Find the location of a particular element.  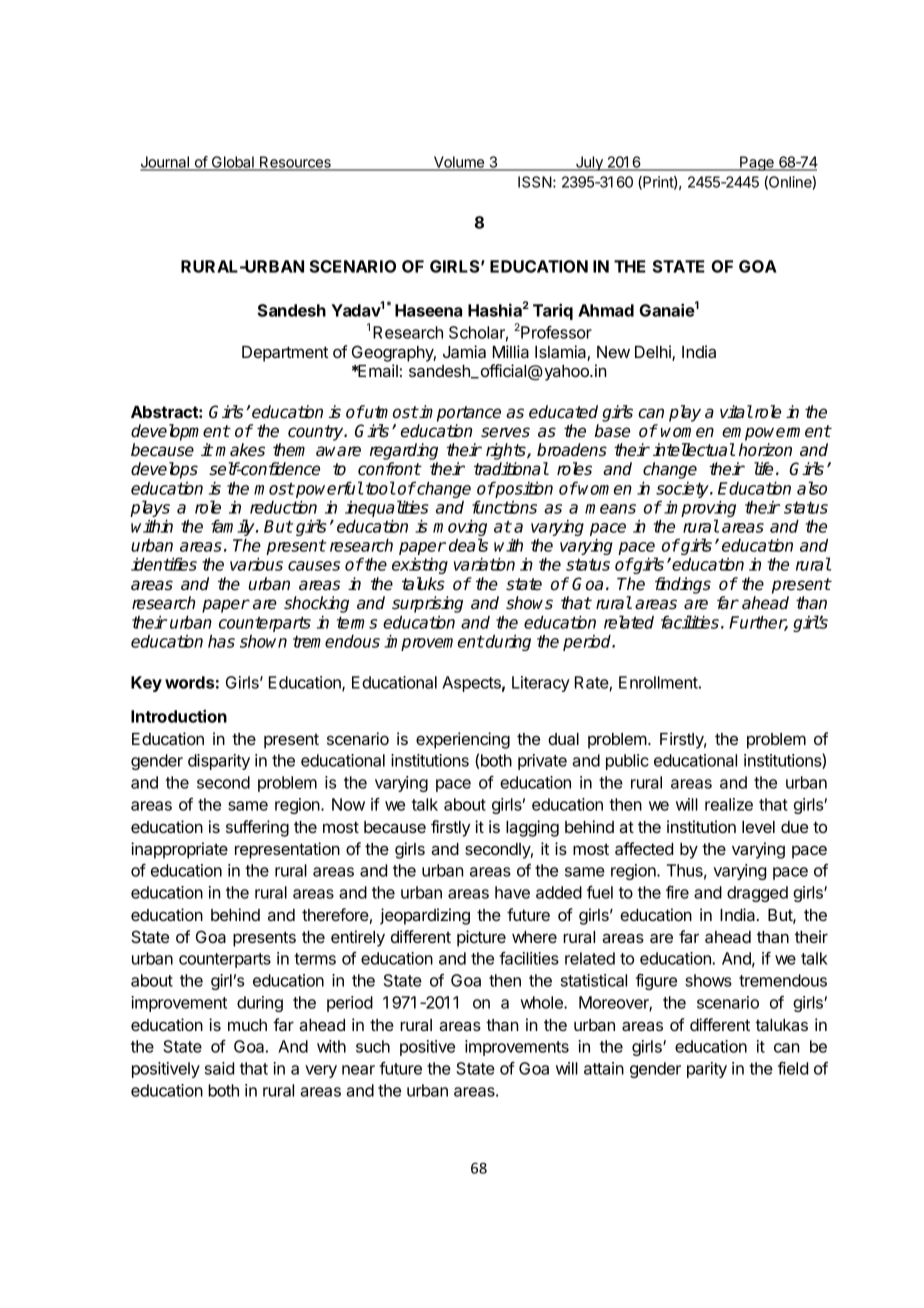

surprising is located at coordinates (427, 604).
